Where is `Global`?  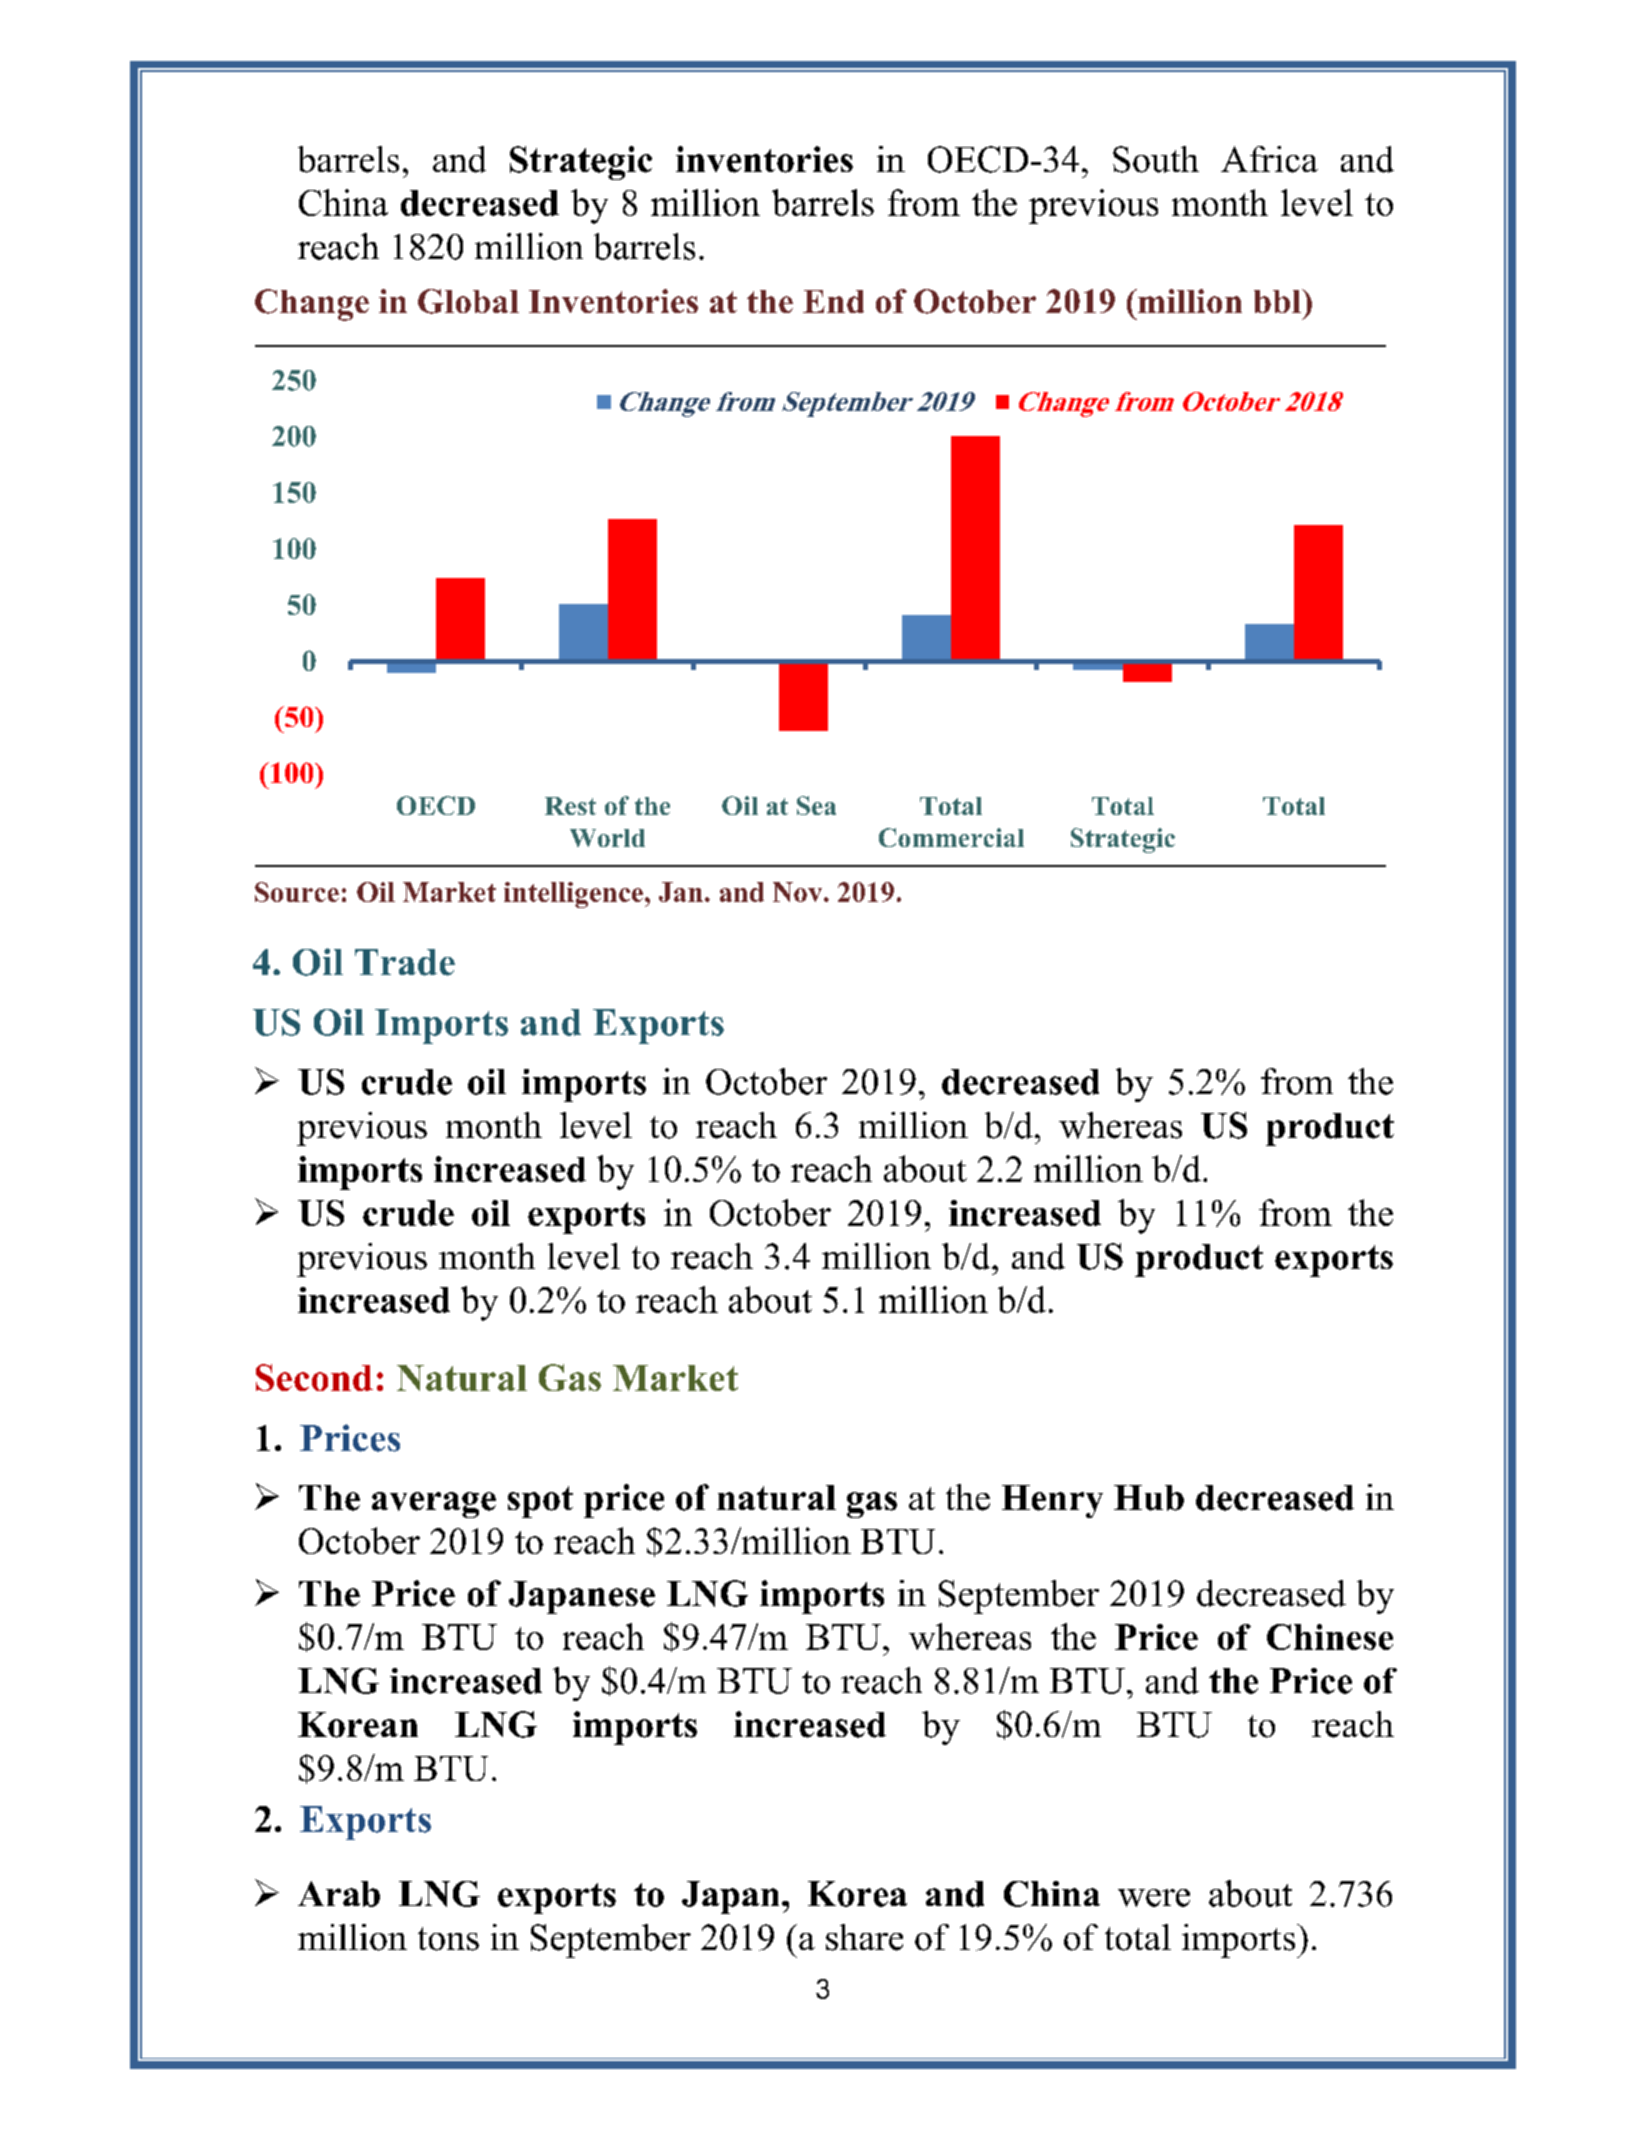 Global is located at coordinates (468, 301).
